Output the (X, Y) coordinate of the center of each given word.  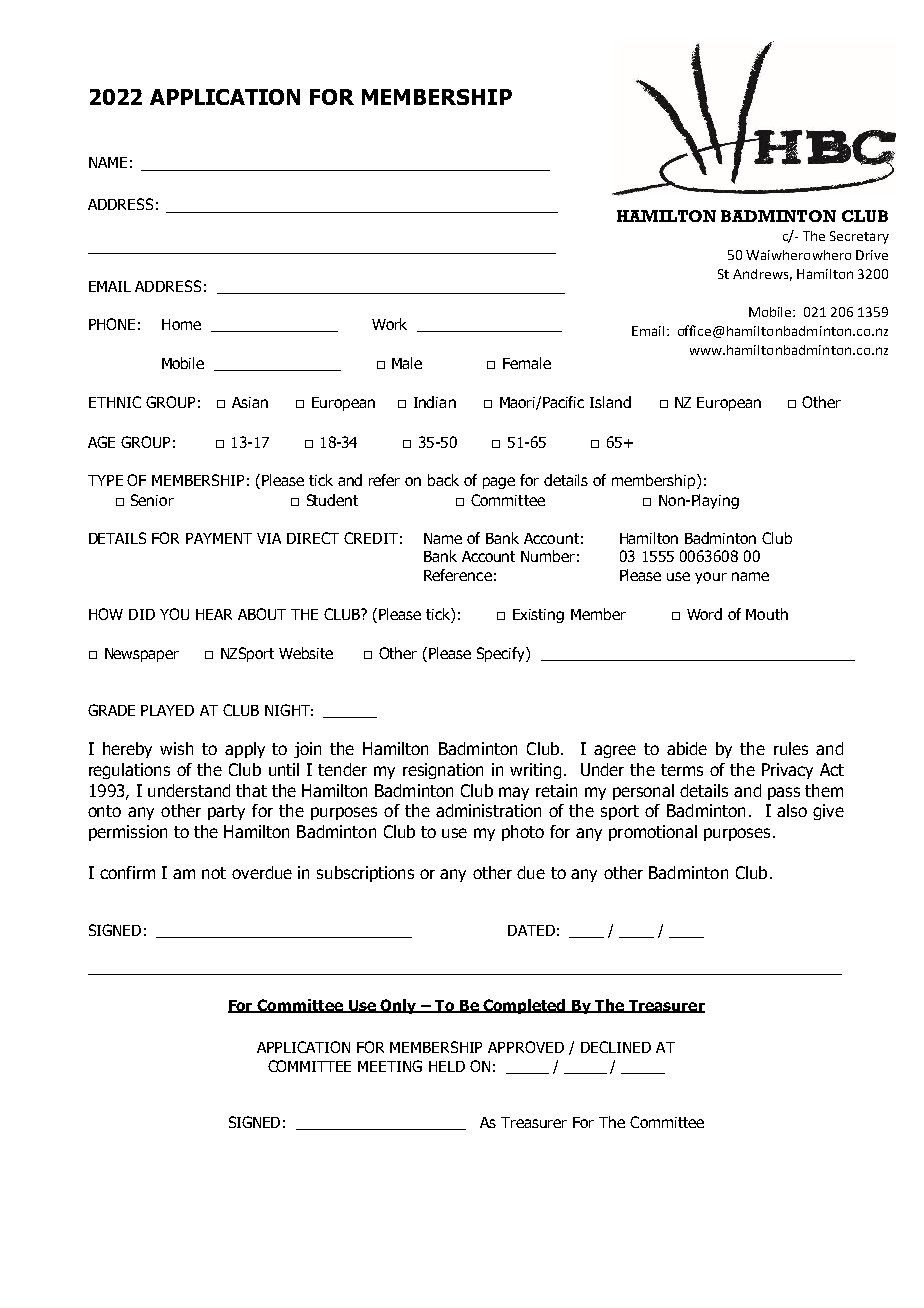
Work (389, 324)
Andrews (760, 274)
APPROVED (526, 1047)
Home (181, 324)
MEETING (390, 1066)
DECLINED (616, 1047)
